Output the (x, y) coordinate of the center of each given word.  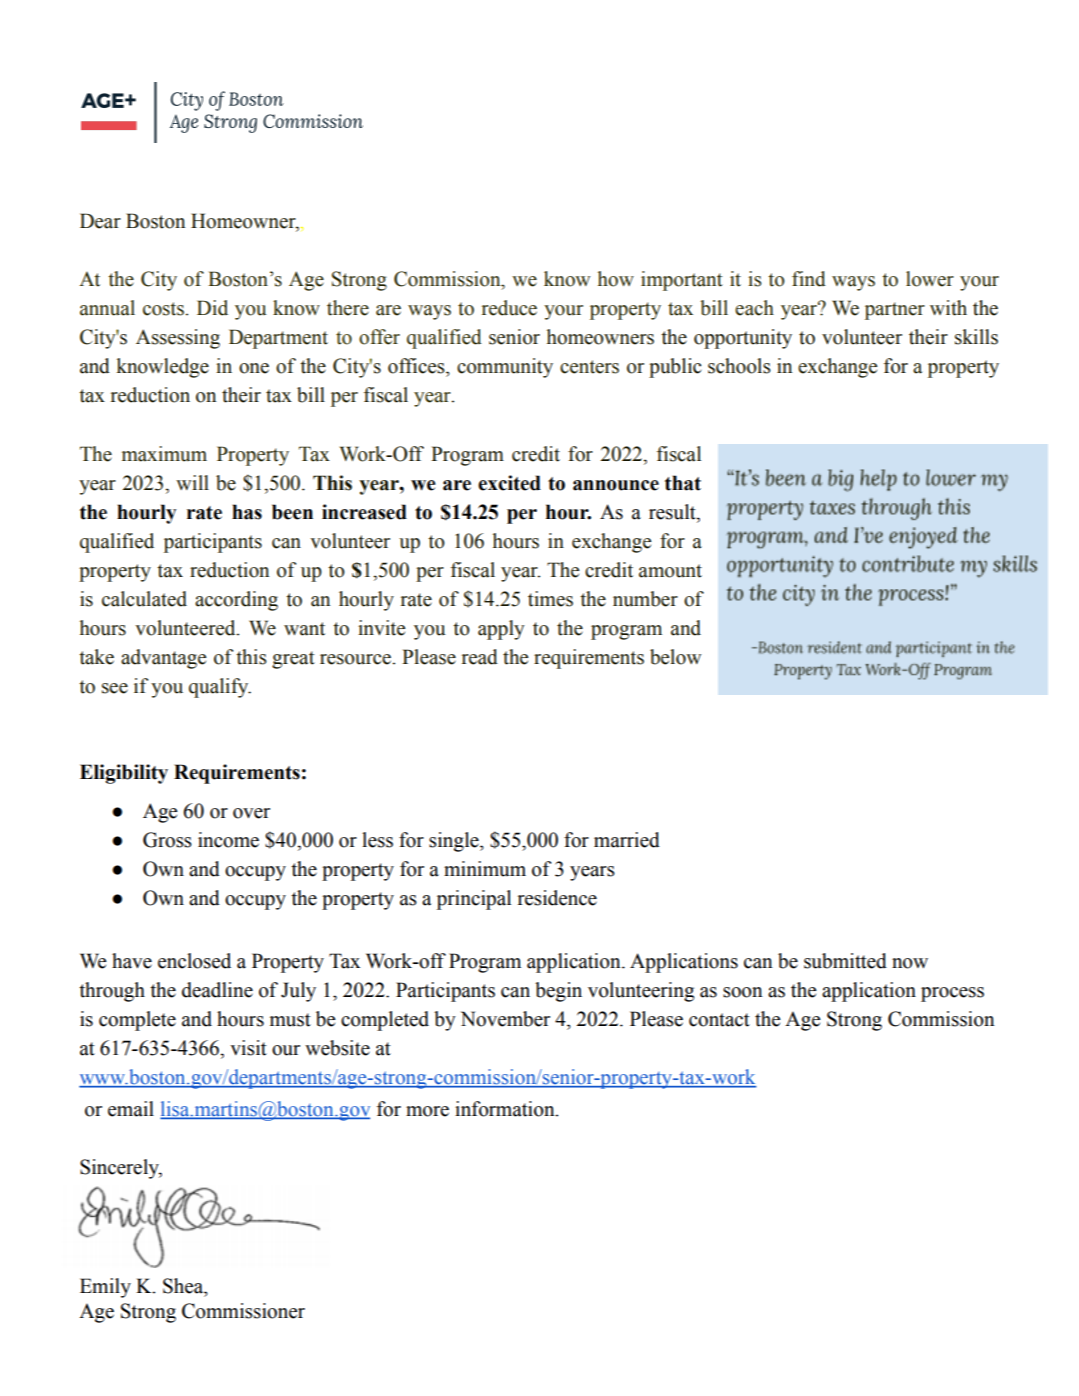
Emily (105, 1288)
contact (719, 1020)
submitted (845, 961)
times (550, 599)
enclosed (194, 961)
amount (670, 571)
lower (930, 279)
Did (212, 308)
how (616, 279)
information (506, 1109)
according (236, 601)
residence (557, 898)
